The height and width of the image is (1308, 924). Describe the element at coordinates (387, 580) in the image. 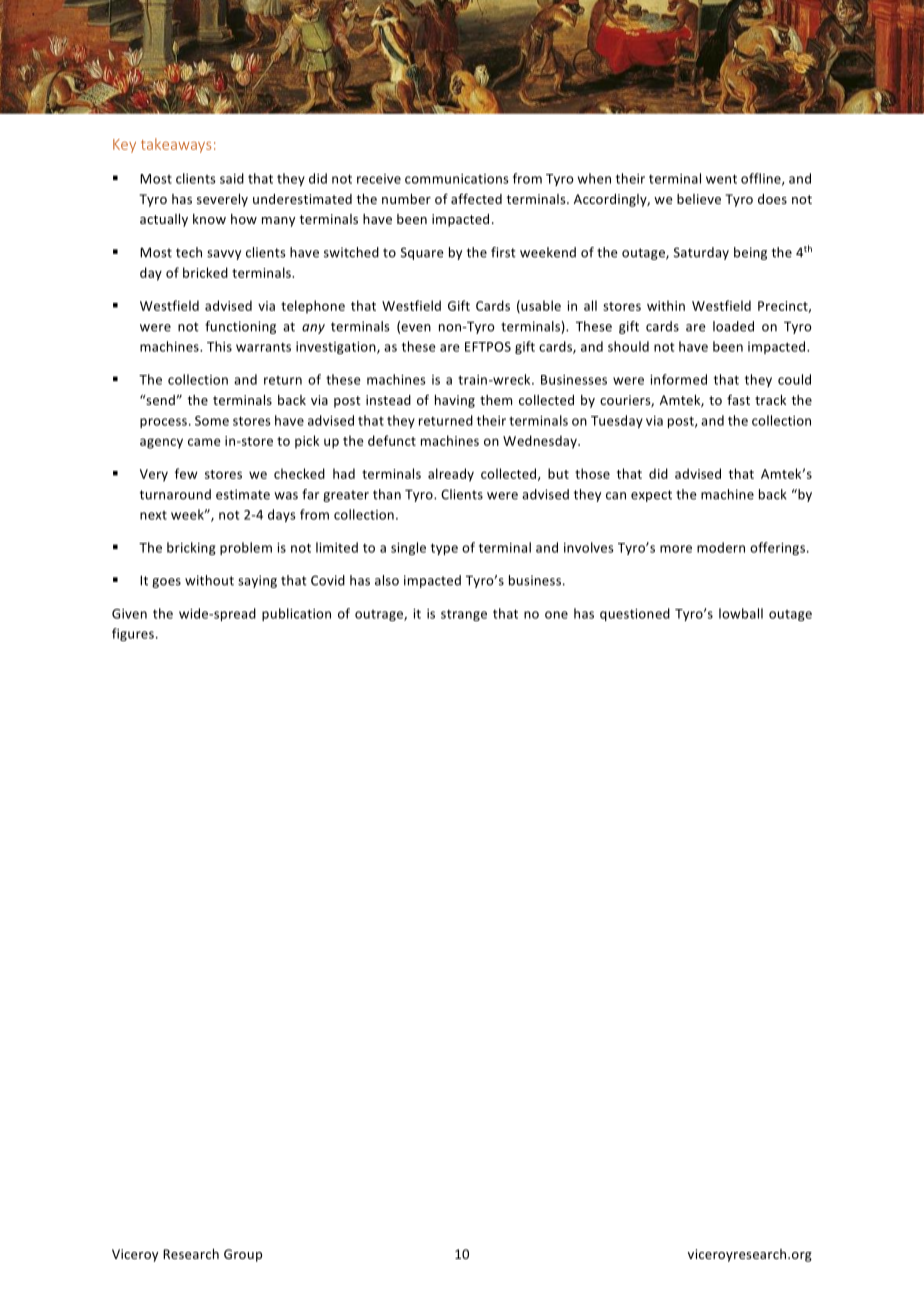

I see `also` at that location.
